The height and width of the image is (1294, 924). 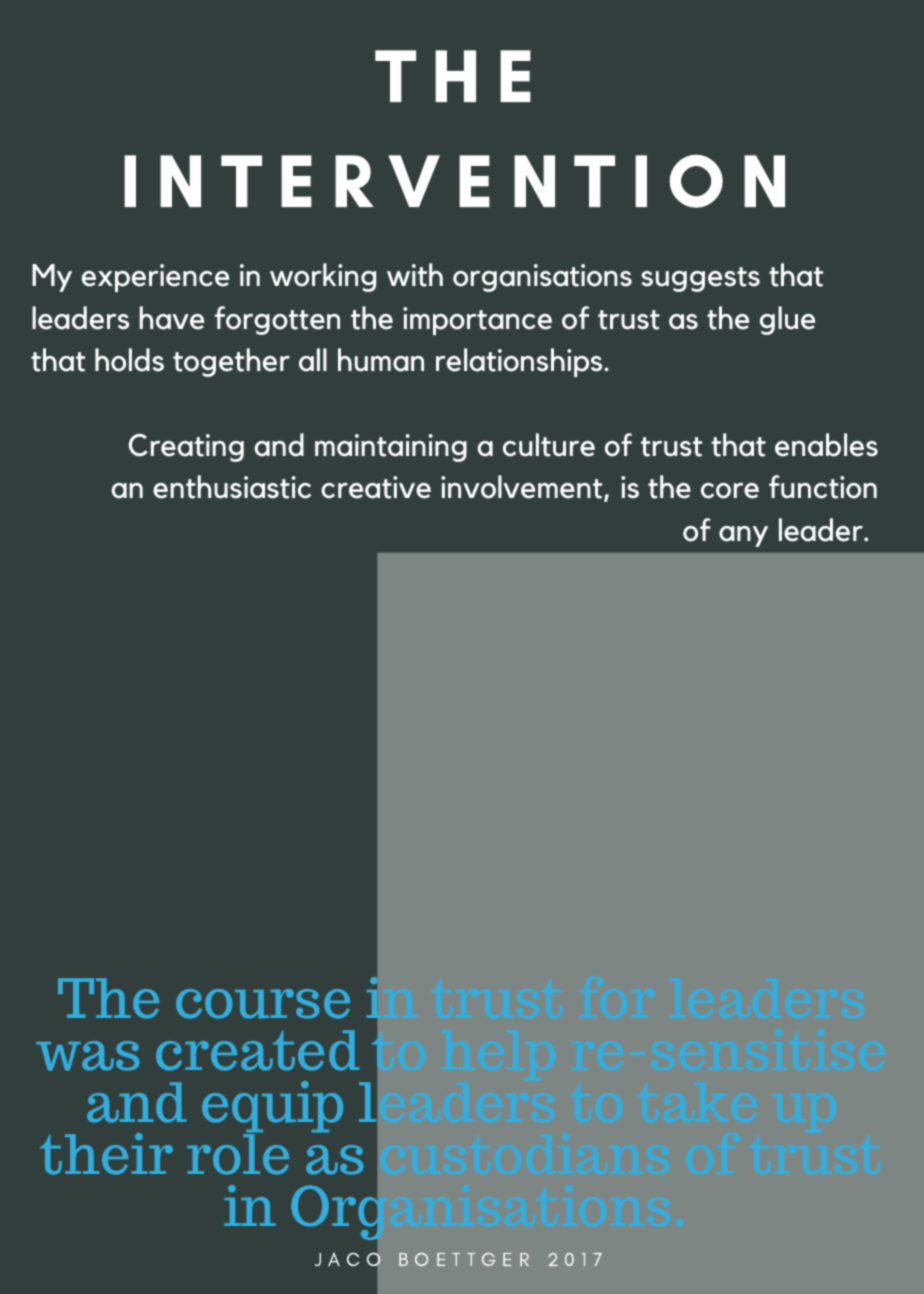 I want to click on function, so click(x=823, y=487).
